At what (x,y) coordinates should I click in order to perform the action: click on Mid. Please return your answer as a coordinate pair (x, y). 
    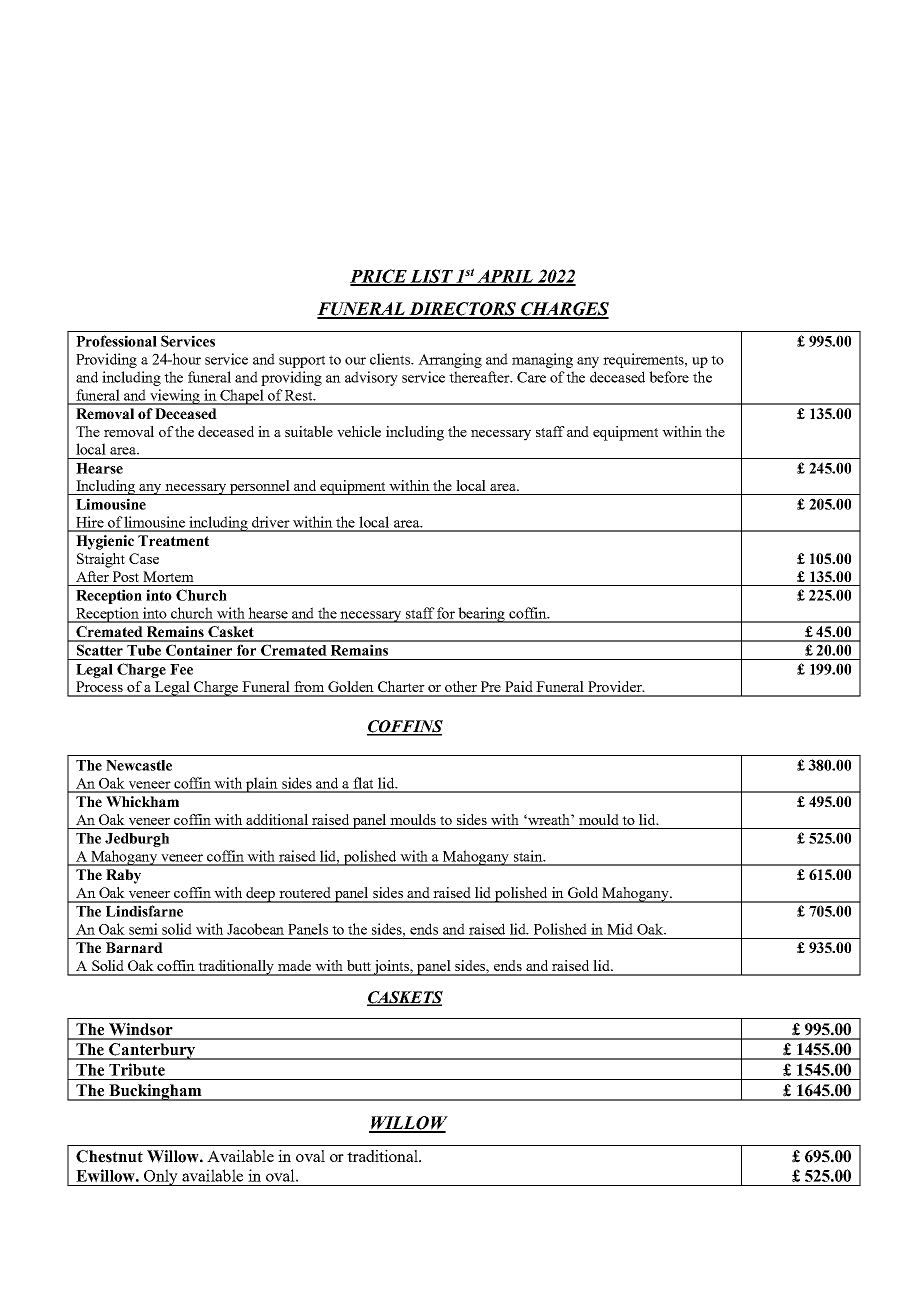
    Looking at the image, I should click on (620, 929).
